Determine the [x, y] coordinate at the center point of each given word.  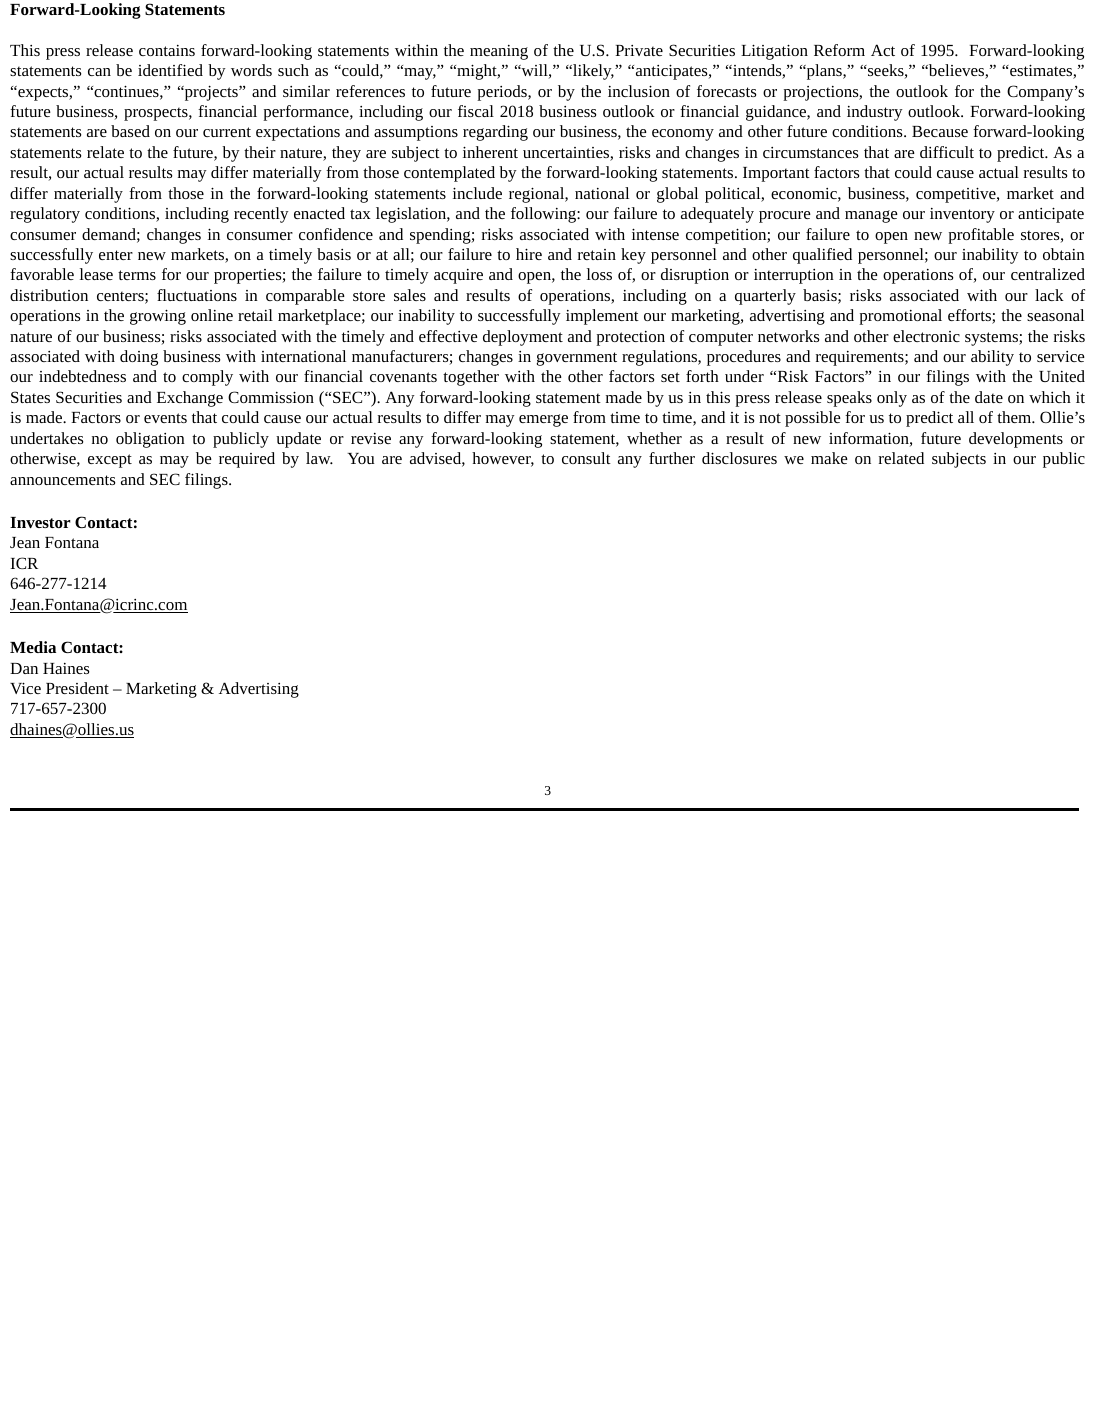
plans [824, 72]
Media [33, 647]
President [77, 688]
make [829, 458]
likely [592, 72]
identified [170, 70]
